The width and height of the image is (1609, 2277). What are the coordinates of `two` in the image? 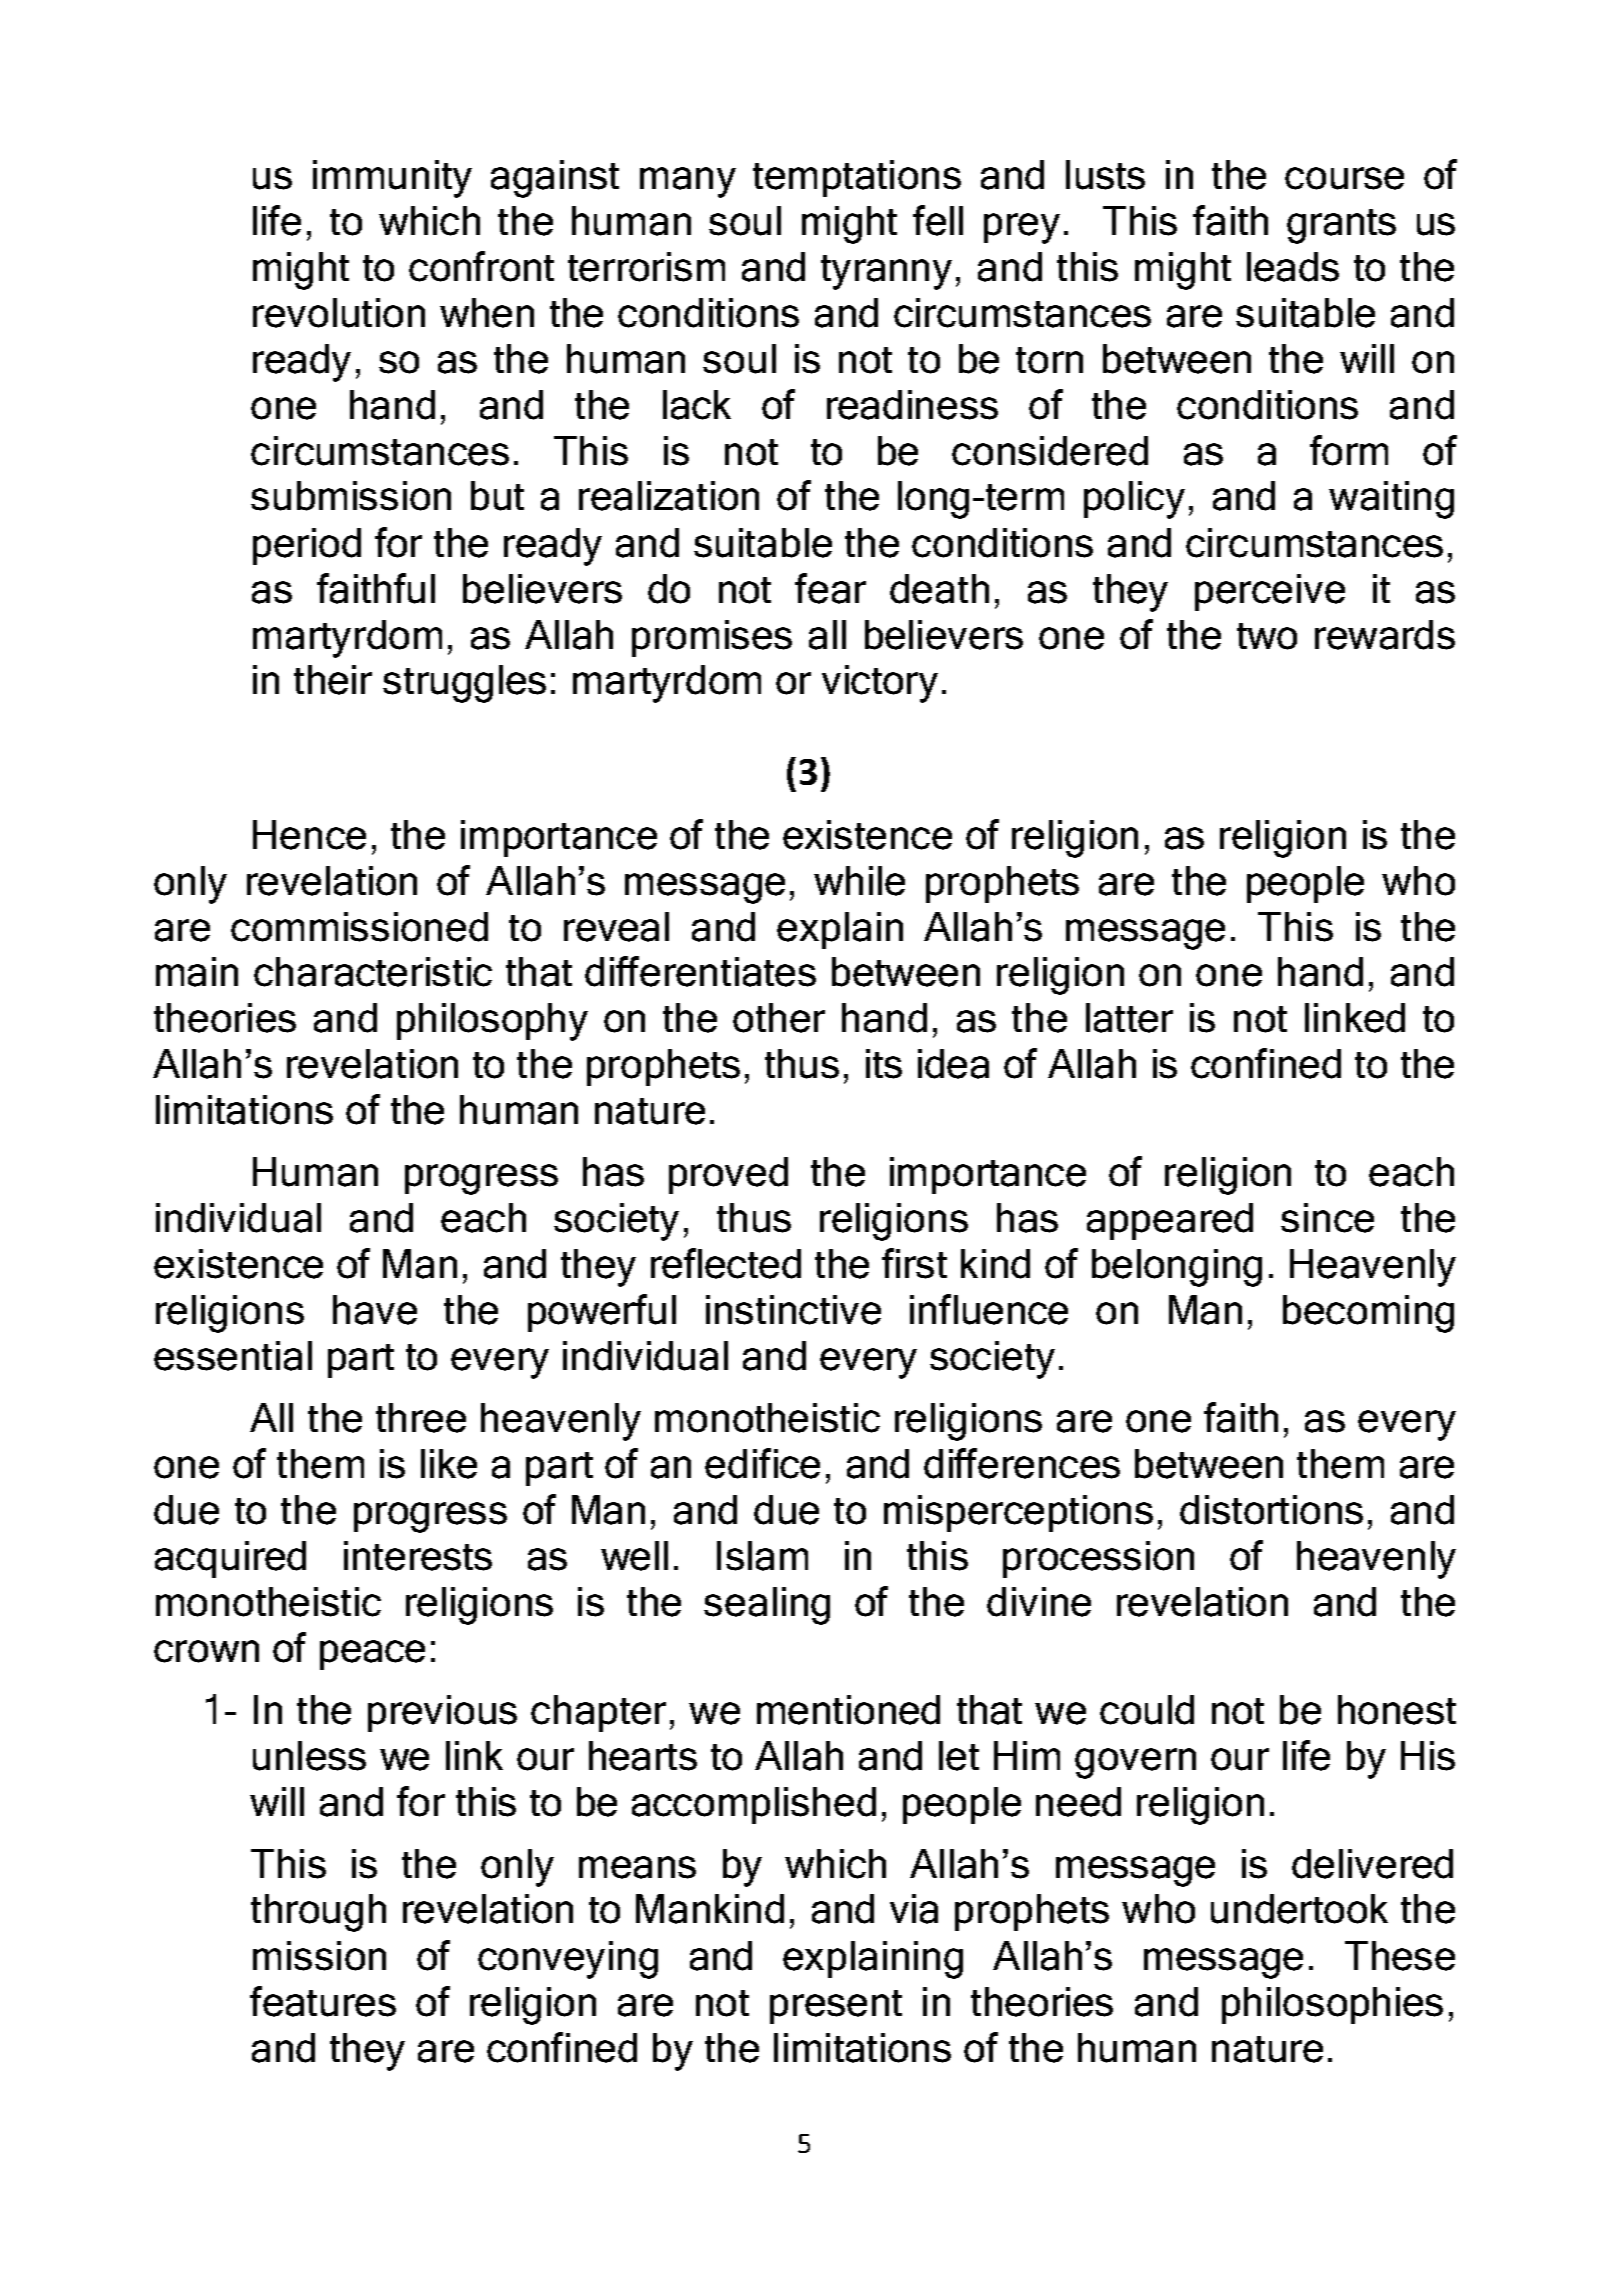 It's located at (1267, 636).
